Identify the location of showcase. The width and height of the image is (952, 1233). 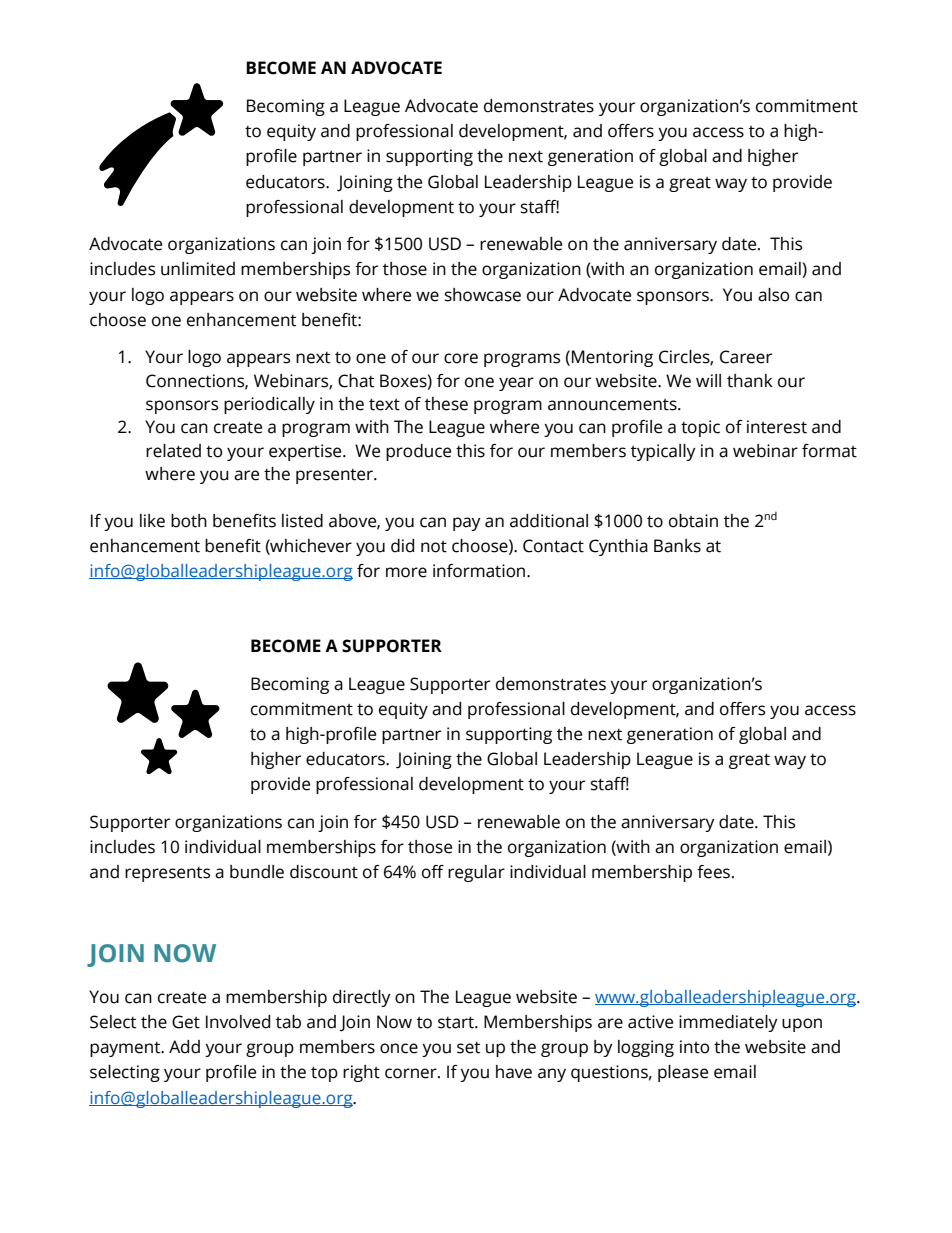
(483, 295).
